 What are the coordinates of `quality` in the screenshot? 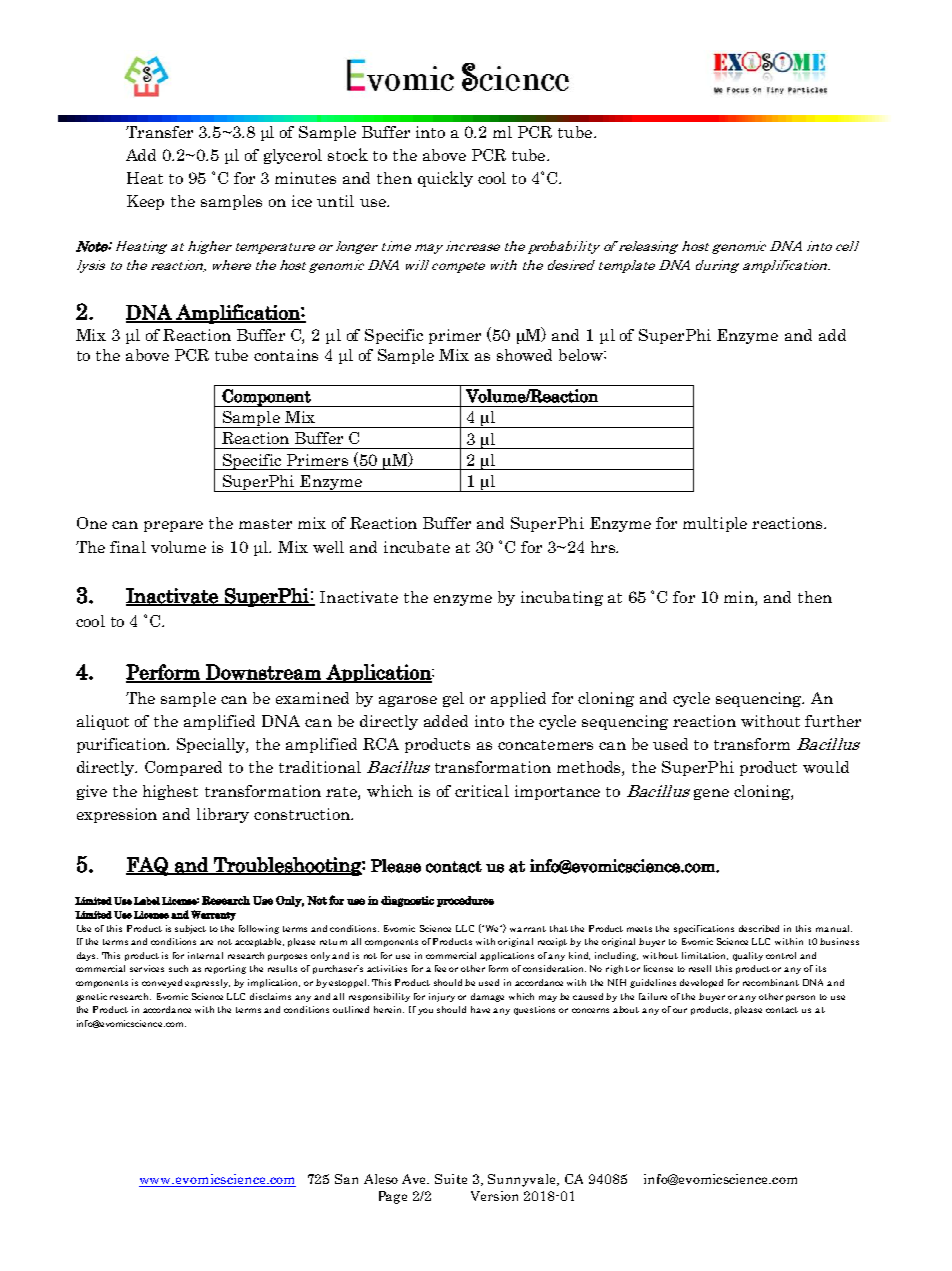 It's located at (748, 956).
